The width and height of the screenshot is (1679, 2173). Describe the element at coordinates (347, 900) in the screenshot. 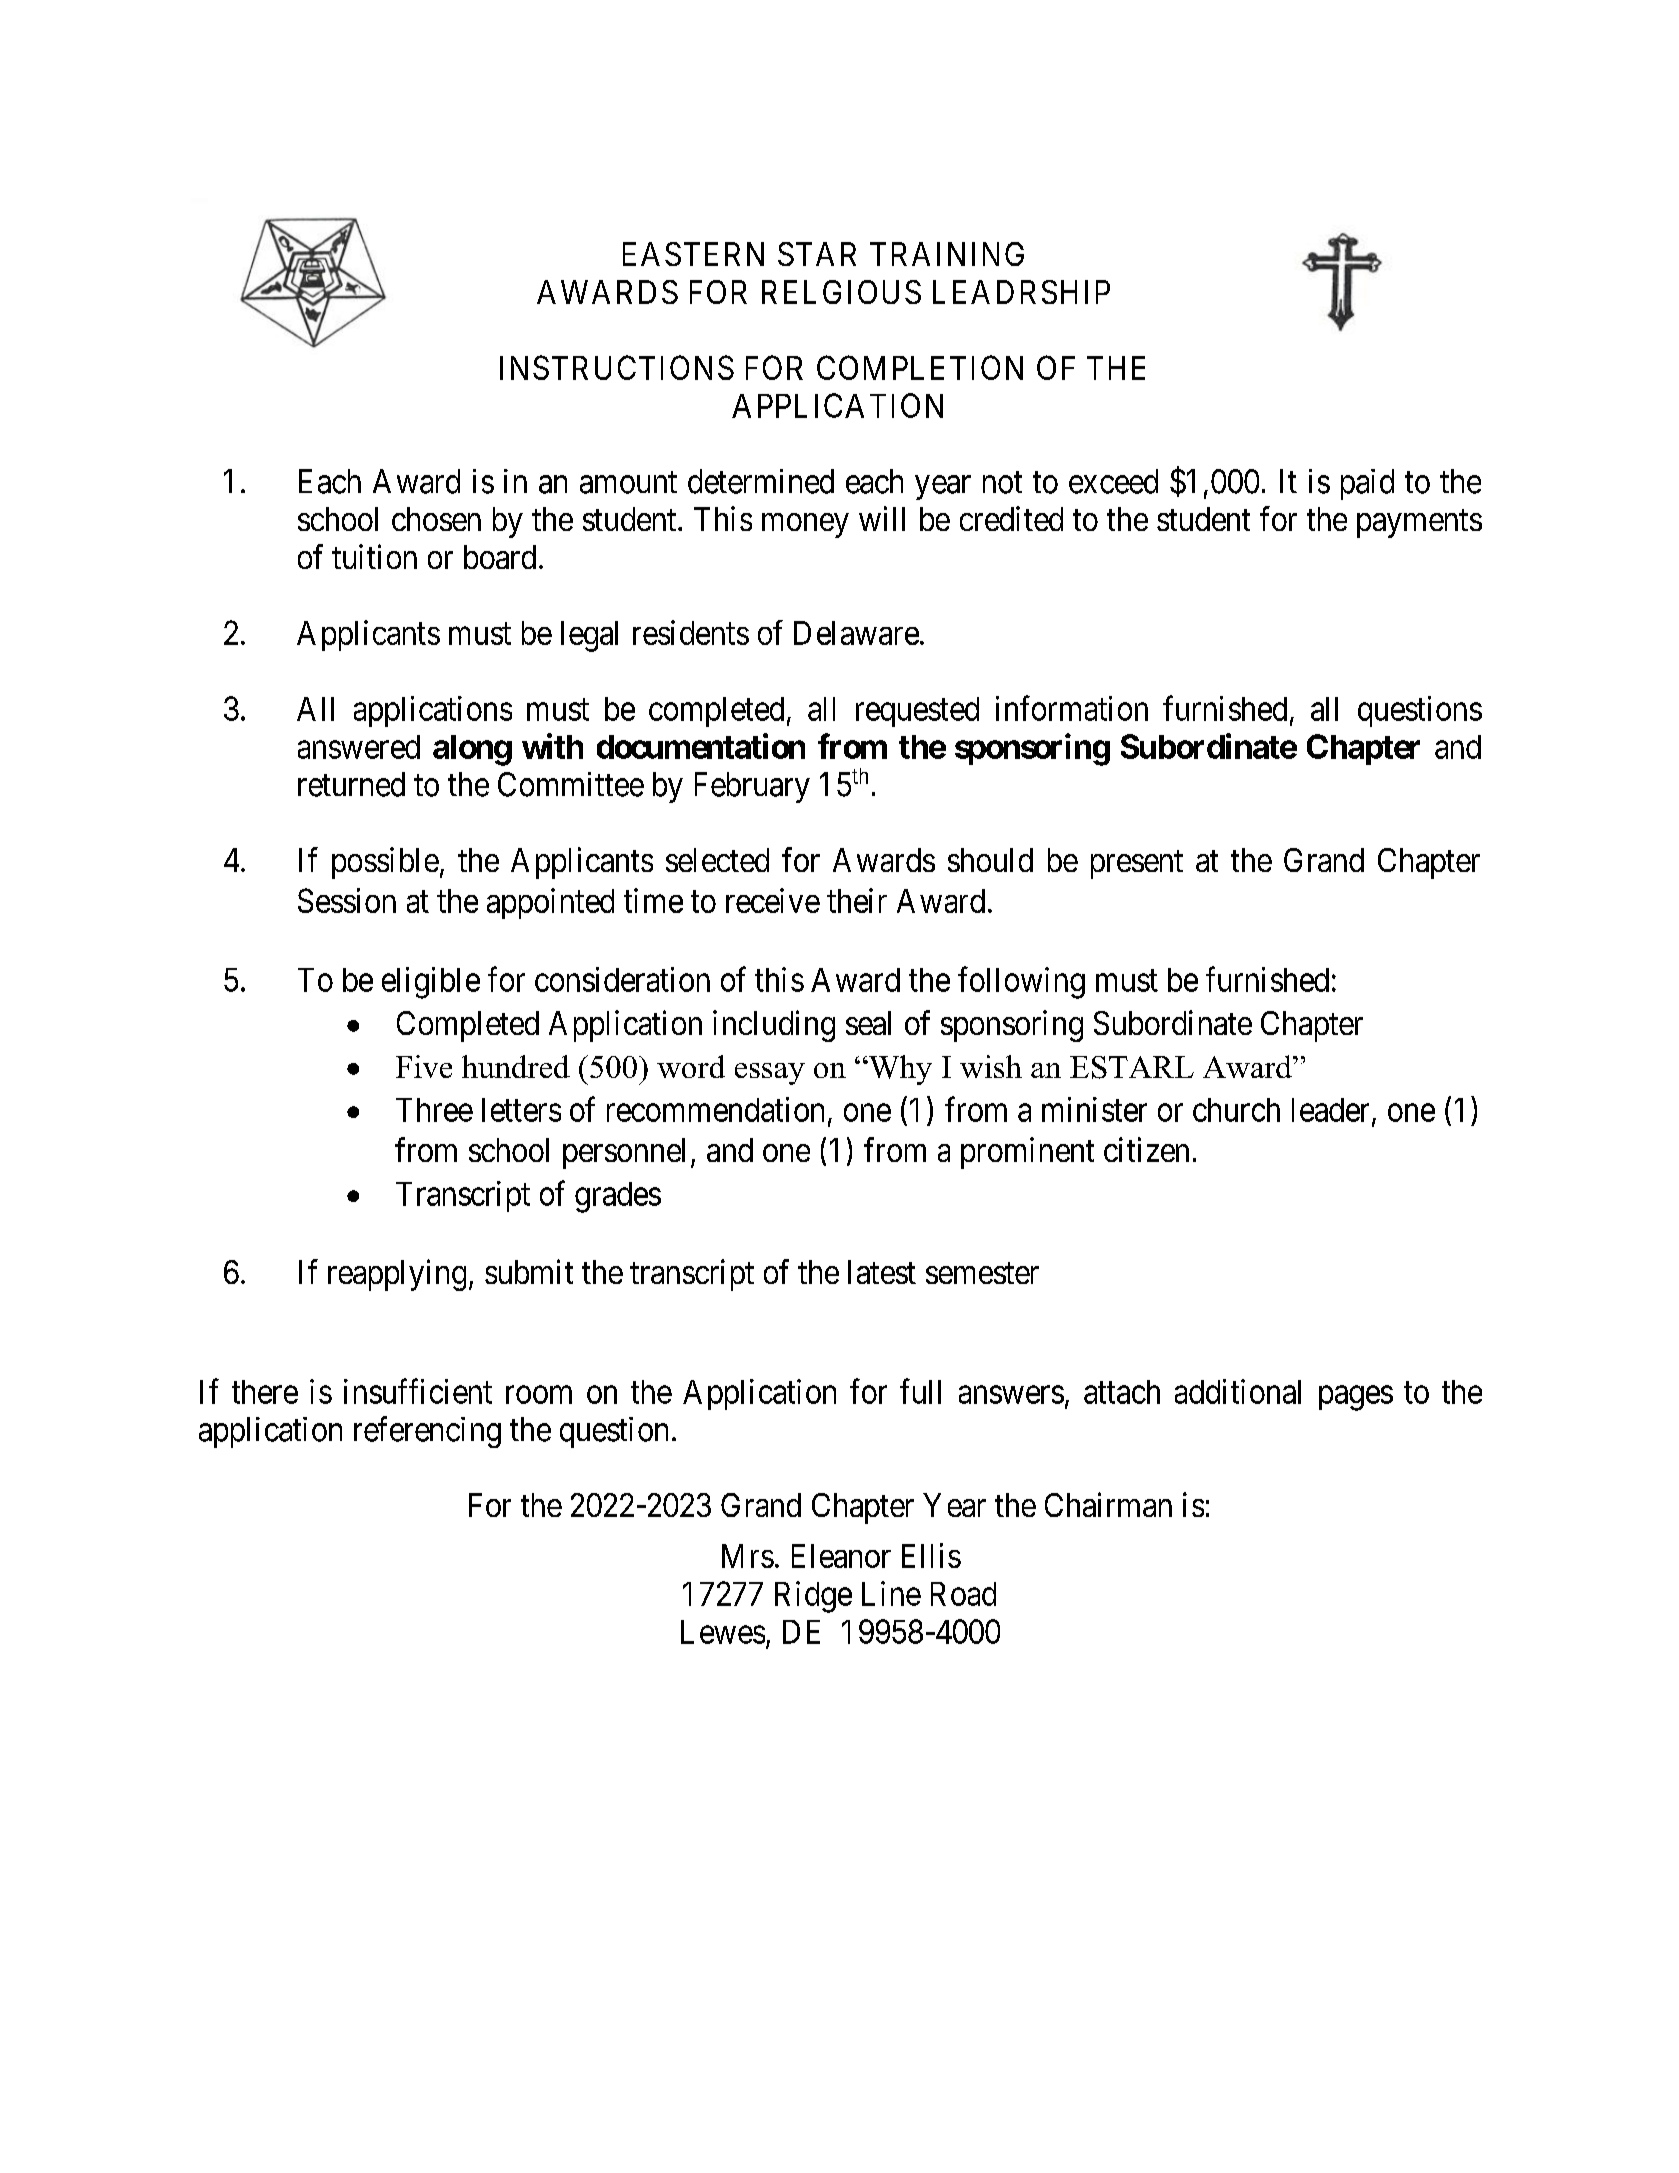

I see `Session` at that location.
